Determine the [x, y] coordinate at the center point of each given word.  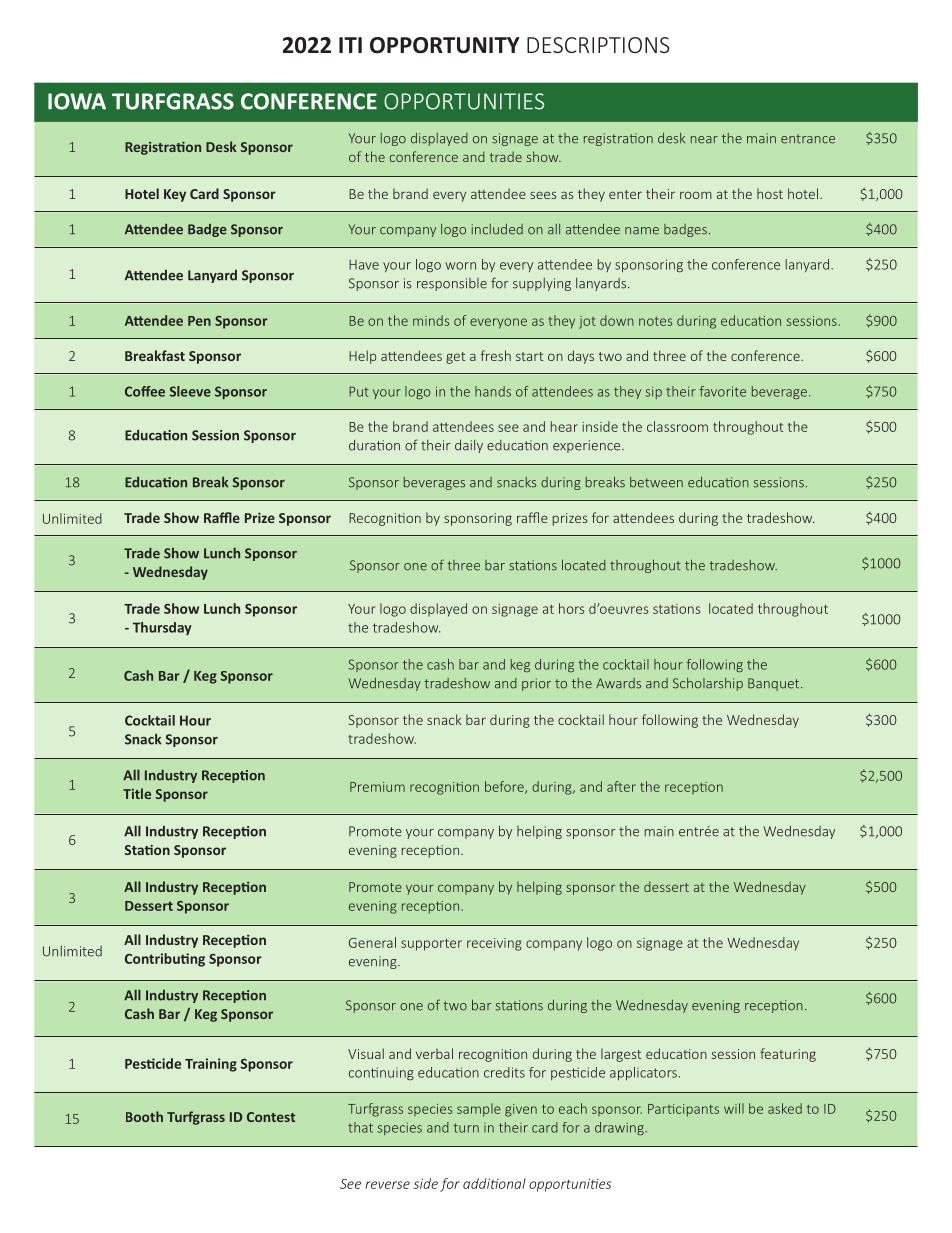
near [704, 140]
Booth [144, 1116]
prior [536, 684]
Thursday [162, 628]
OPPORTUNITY [445, 45]
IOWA [77, 101]
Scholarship [708, 684]
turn [466, 1128]
